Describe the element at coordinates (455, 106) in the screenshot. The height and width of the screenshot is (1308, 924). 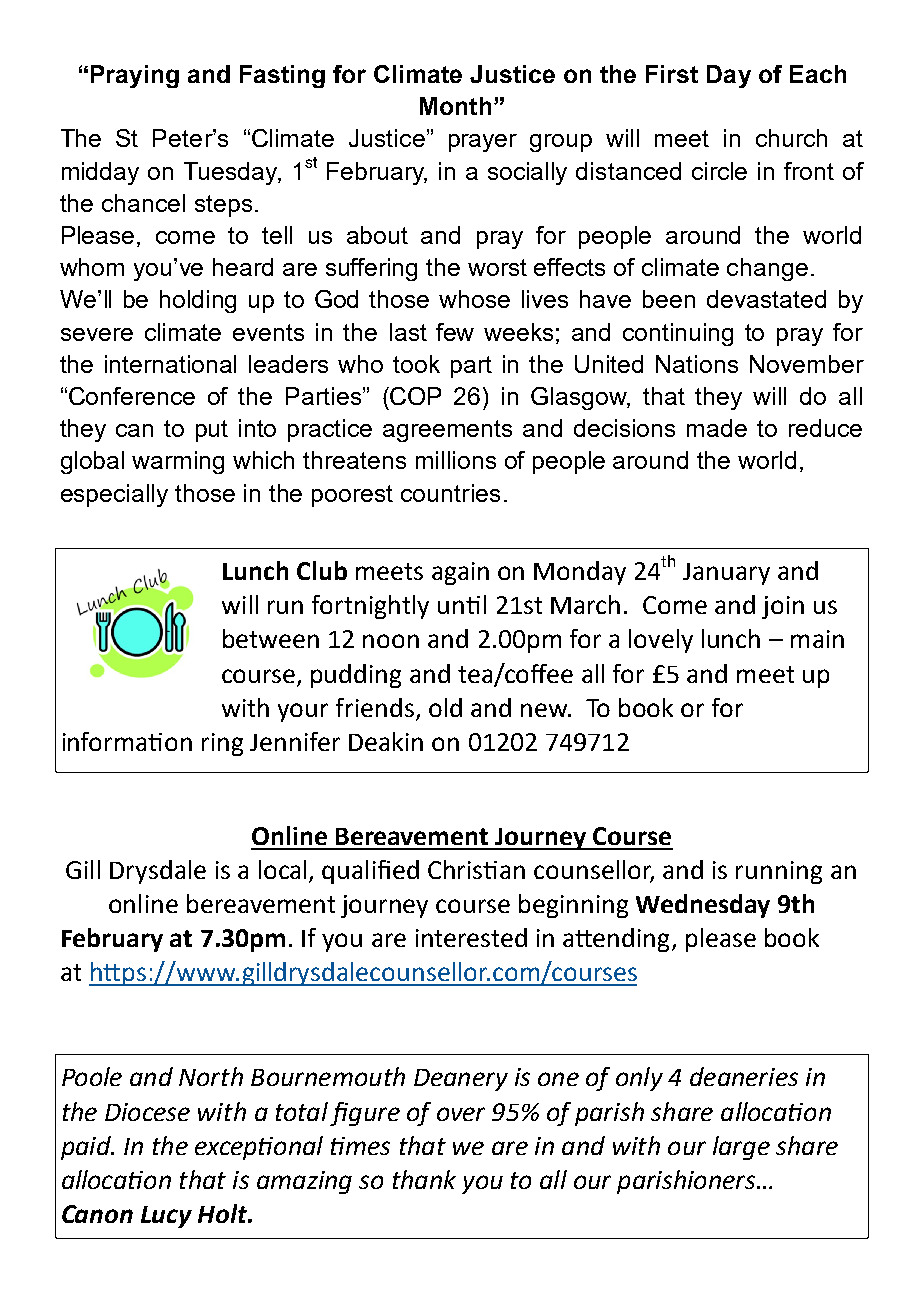
I see `Month` at that location.
